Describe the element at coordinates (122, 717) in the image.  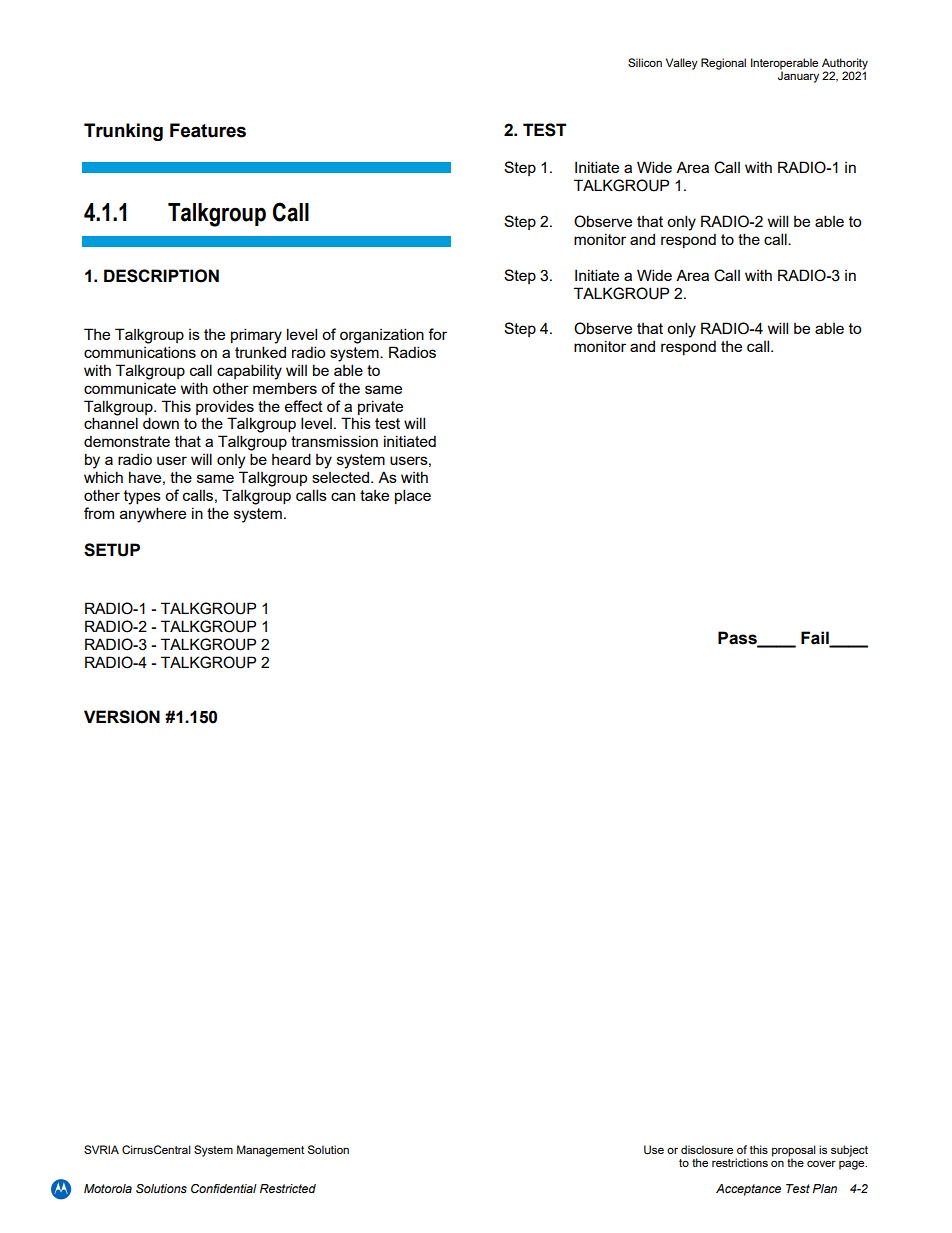
I see `VERSION` at that location.
